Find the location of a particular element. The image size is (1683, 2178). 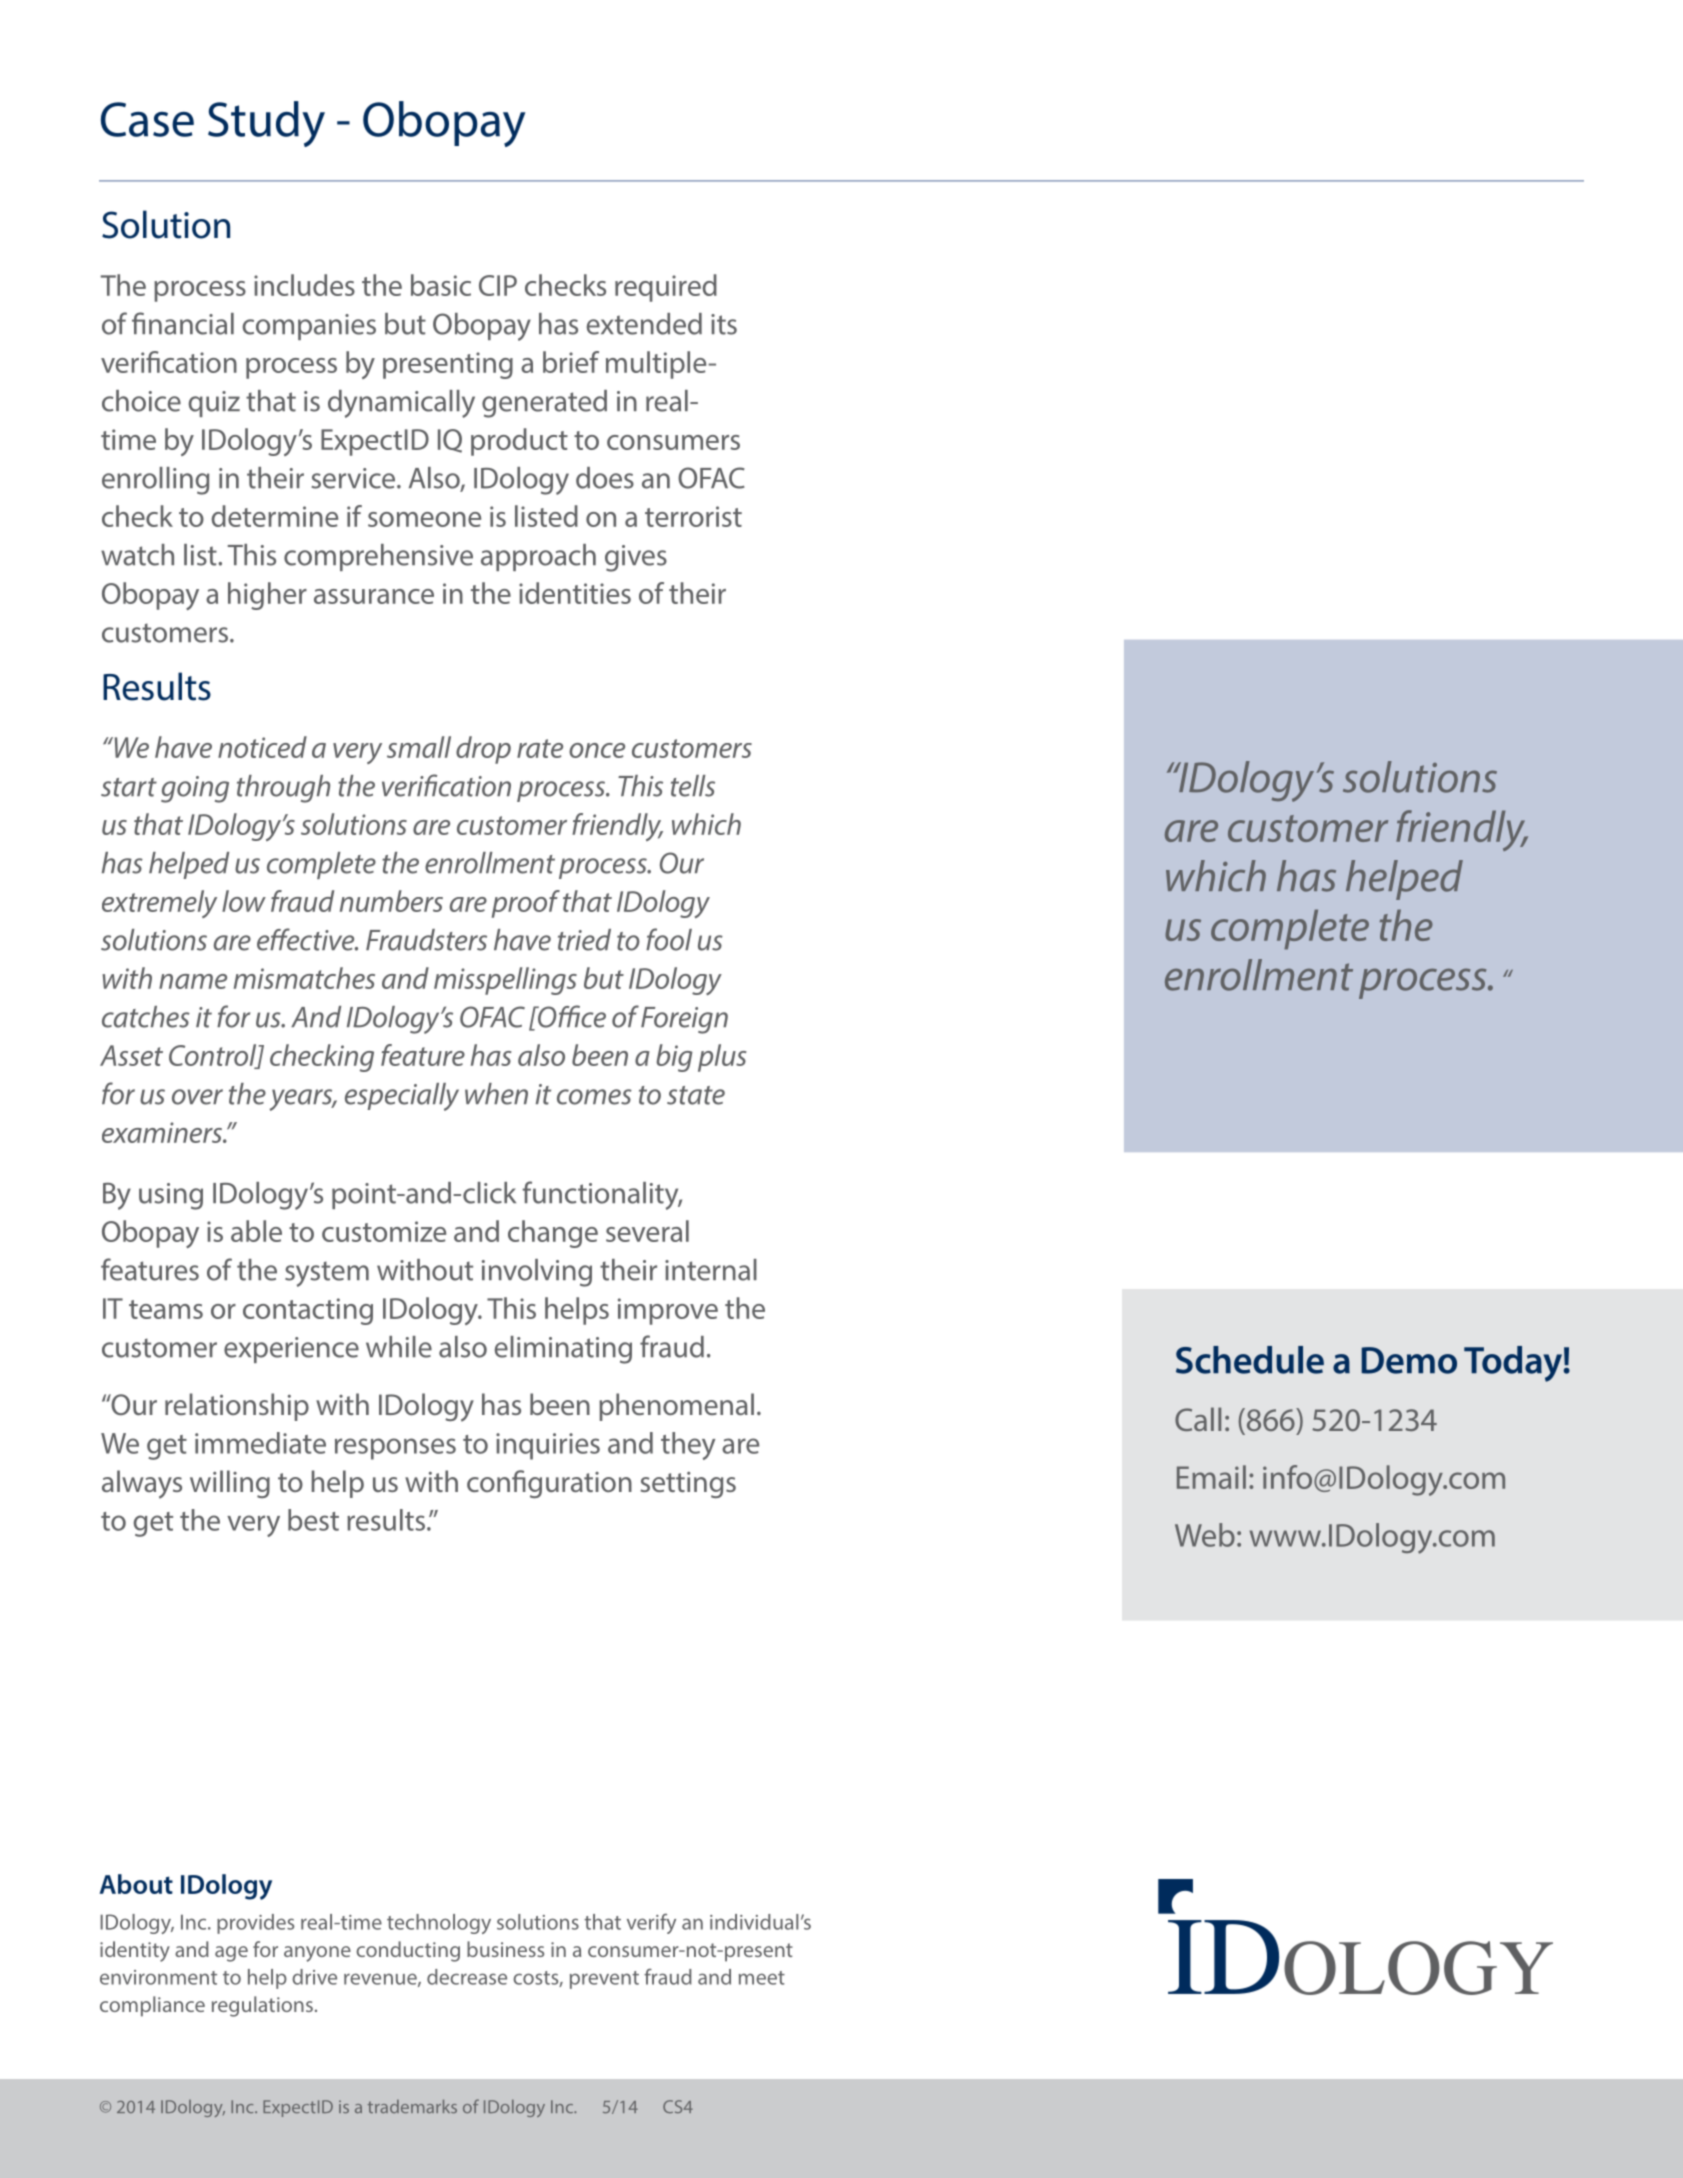

fool is located at coordinates (669, 939).
